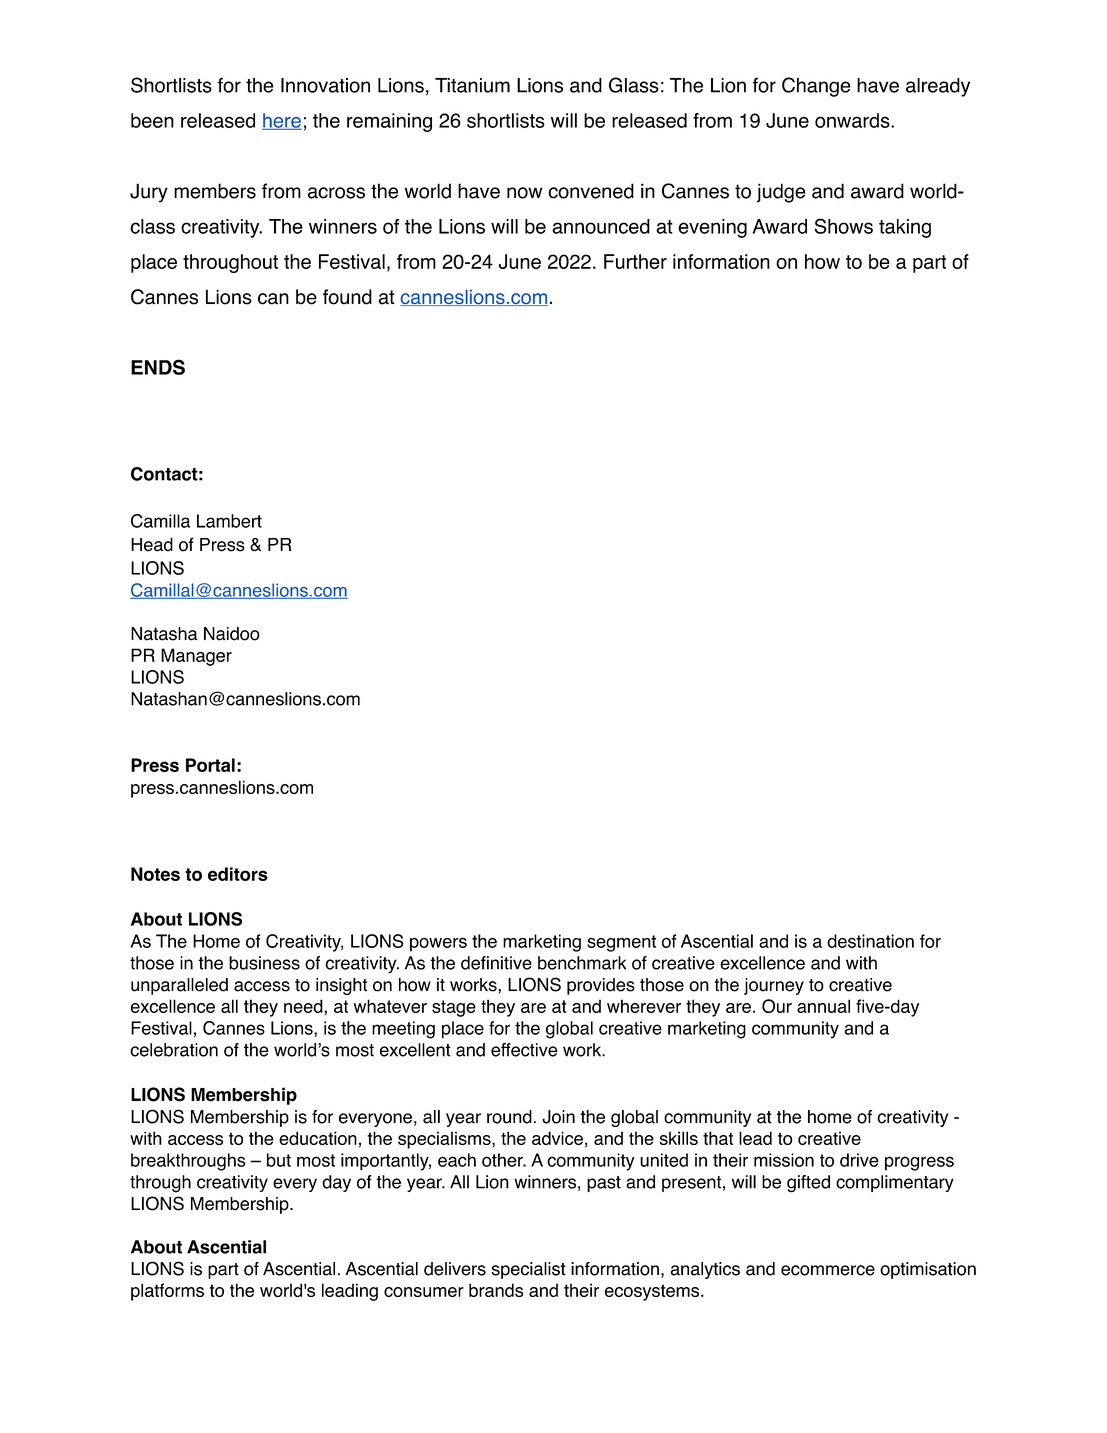  What do you see at coordinates (472, 85) in the document?
I see `Titanium` at bounding box center [472, 85].
